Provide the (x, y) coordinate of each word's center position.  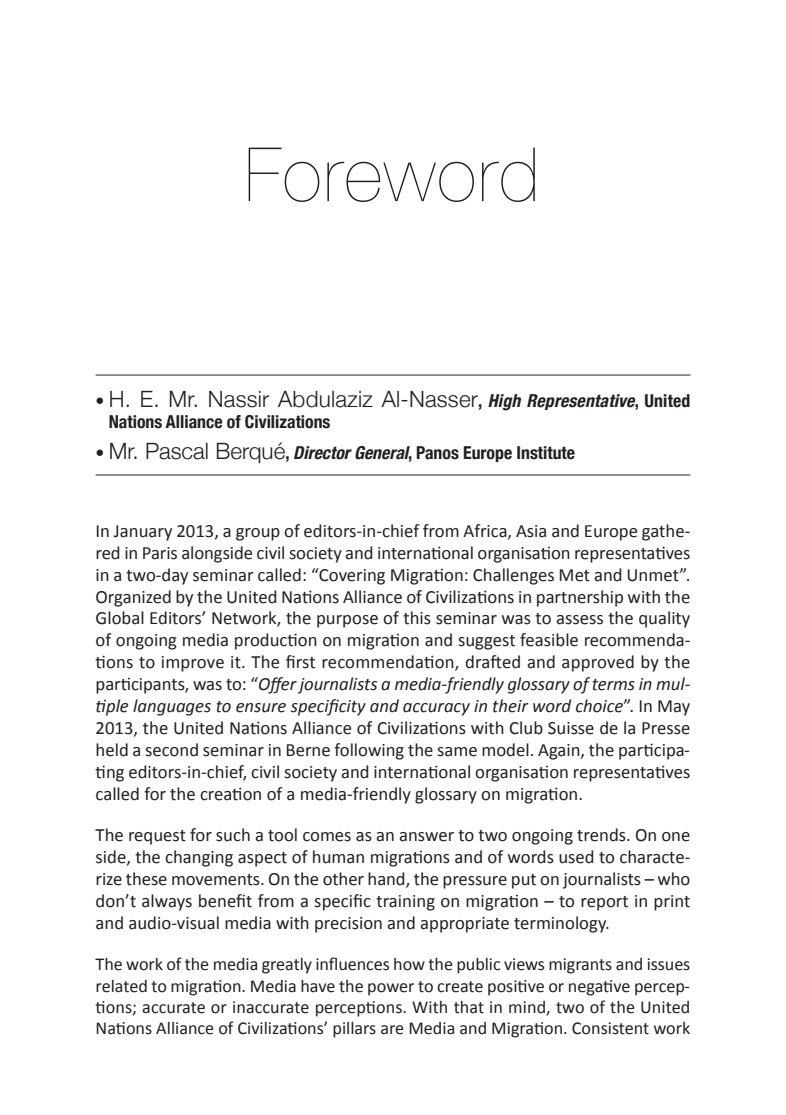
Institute (546, 453)
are (392, 1030)
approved (598, 663)
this (417, 618)
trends (602, 835)
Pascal (177, 451)
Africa (486, 531)
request (157, 837)
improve (193, 664)
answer (426, 837)
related (121, 986)
